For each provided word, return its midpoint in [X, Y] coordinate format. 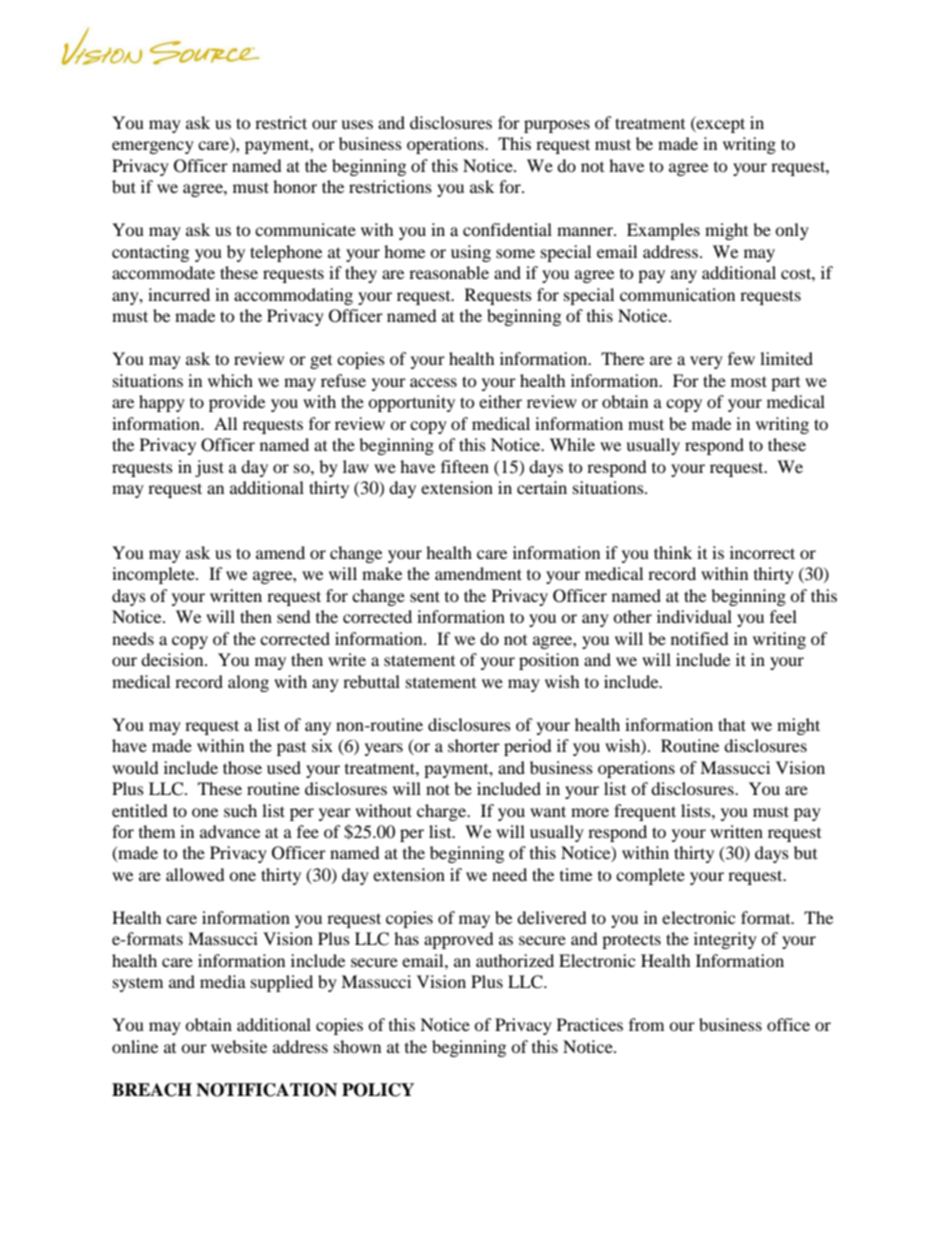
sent [425, 596]
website [239, 1046]
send [294, 616]
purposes [557, 126]
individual [694, 616]
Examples [663, 231]
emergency [153, 147]
